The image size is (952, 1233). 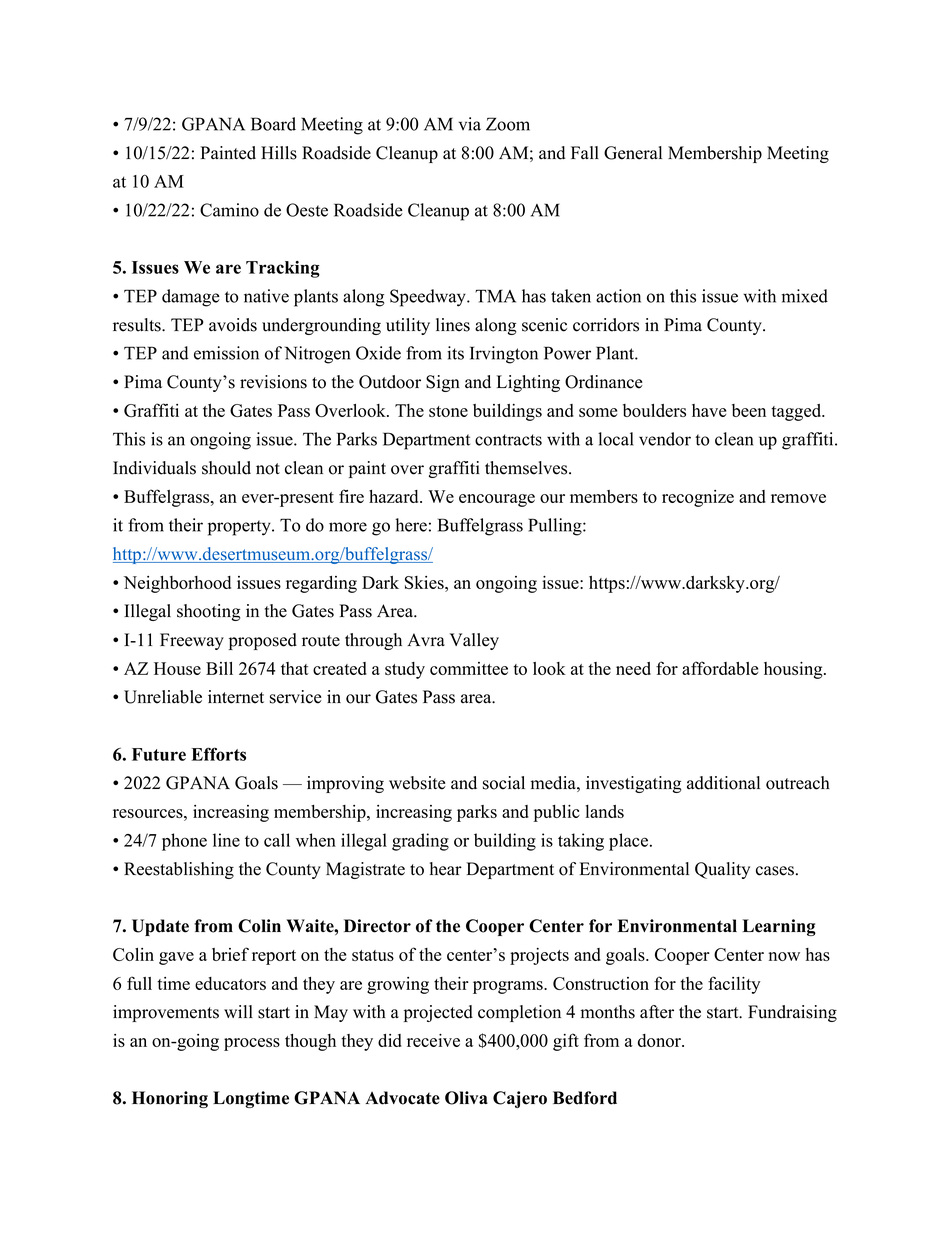 I want to click on property, so click(x=240, y=528).
